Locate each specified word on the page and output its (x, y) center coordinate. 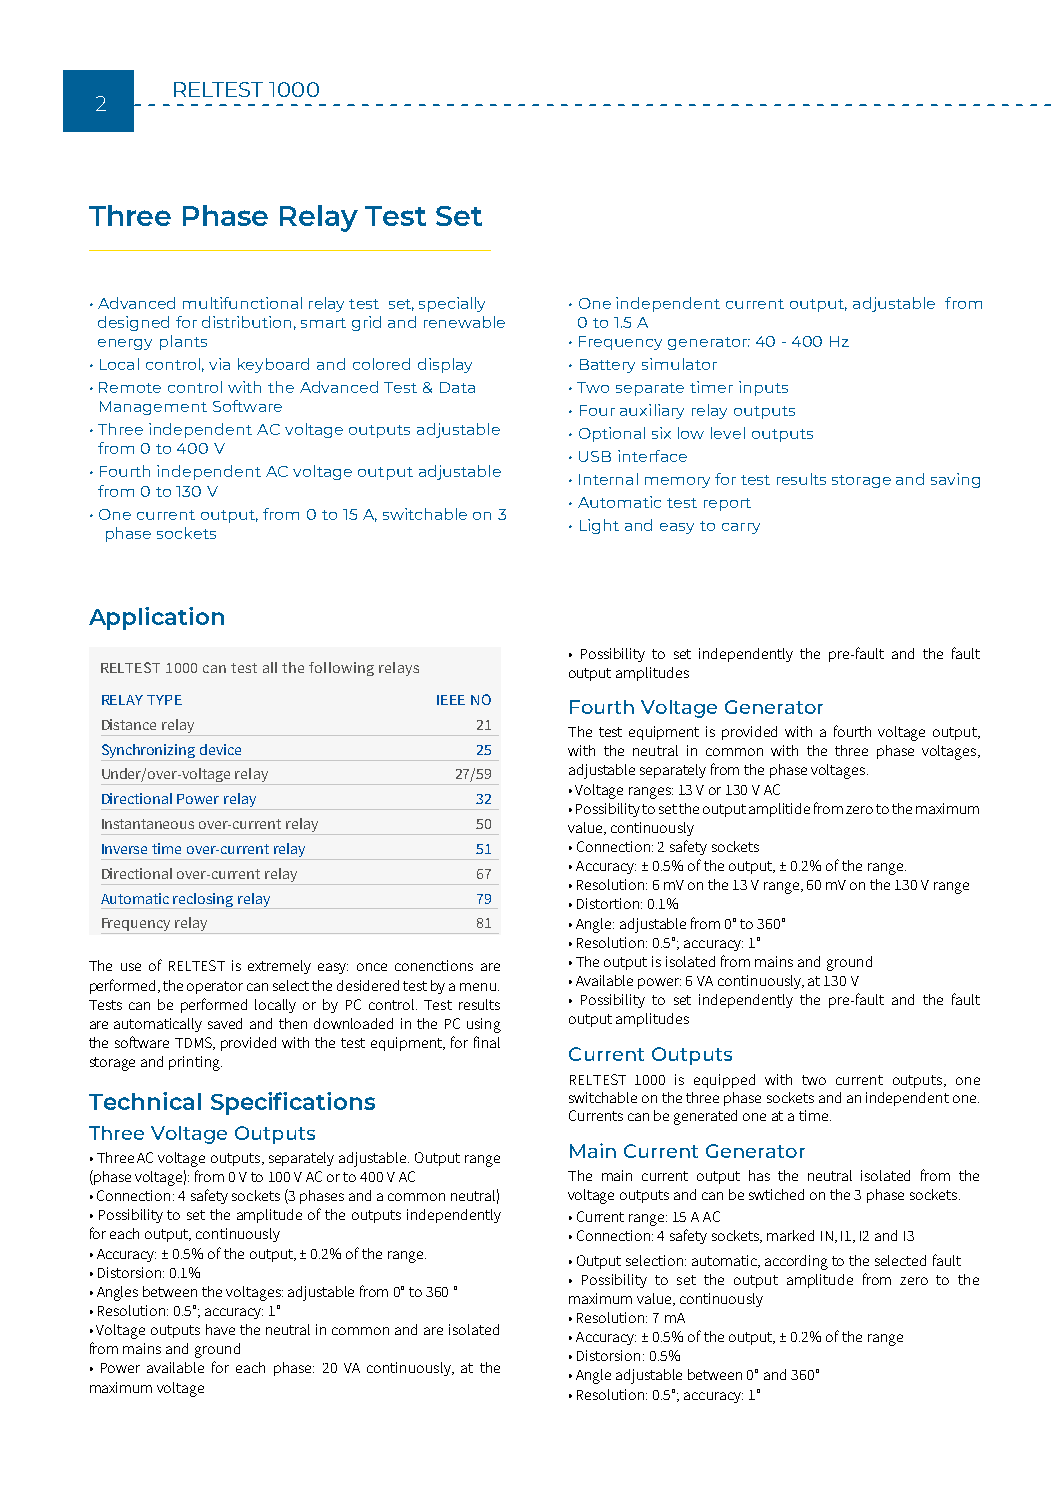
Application (156, 618)
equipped (724, 1081)
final (487, 1042)
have (220, 1329)
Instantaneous (148, 824)
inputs (763, 388)
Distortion (609, 903)
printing (195, 1063)
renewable (464, 322)
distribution (246, 322)
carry (741, 528)
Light (599, 526)
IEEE (451, 700)
